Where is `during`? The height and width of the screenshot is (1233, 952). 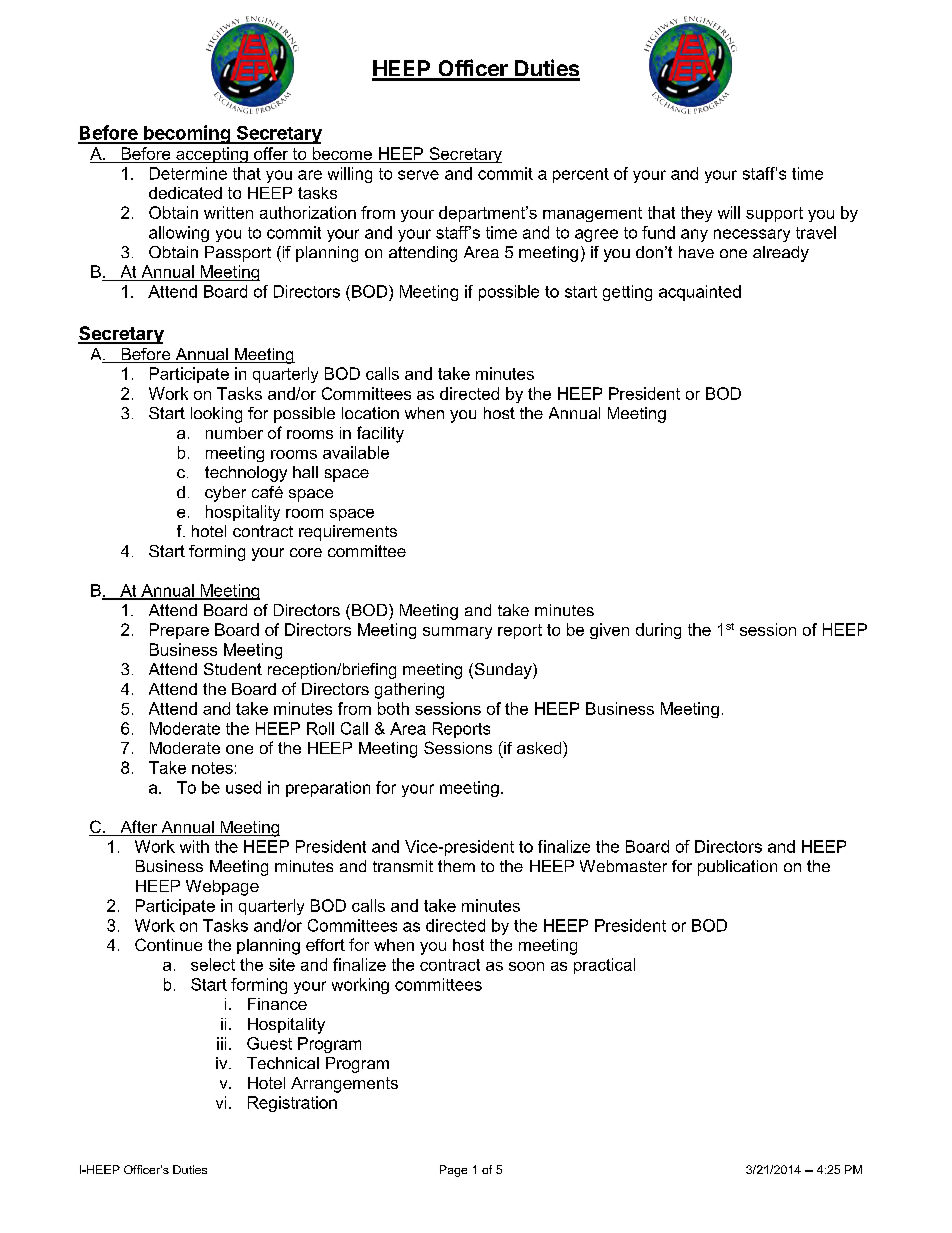
during is located at coordinates (658, 631).
